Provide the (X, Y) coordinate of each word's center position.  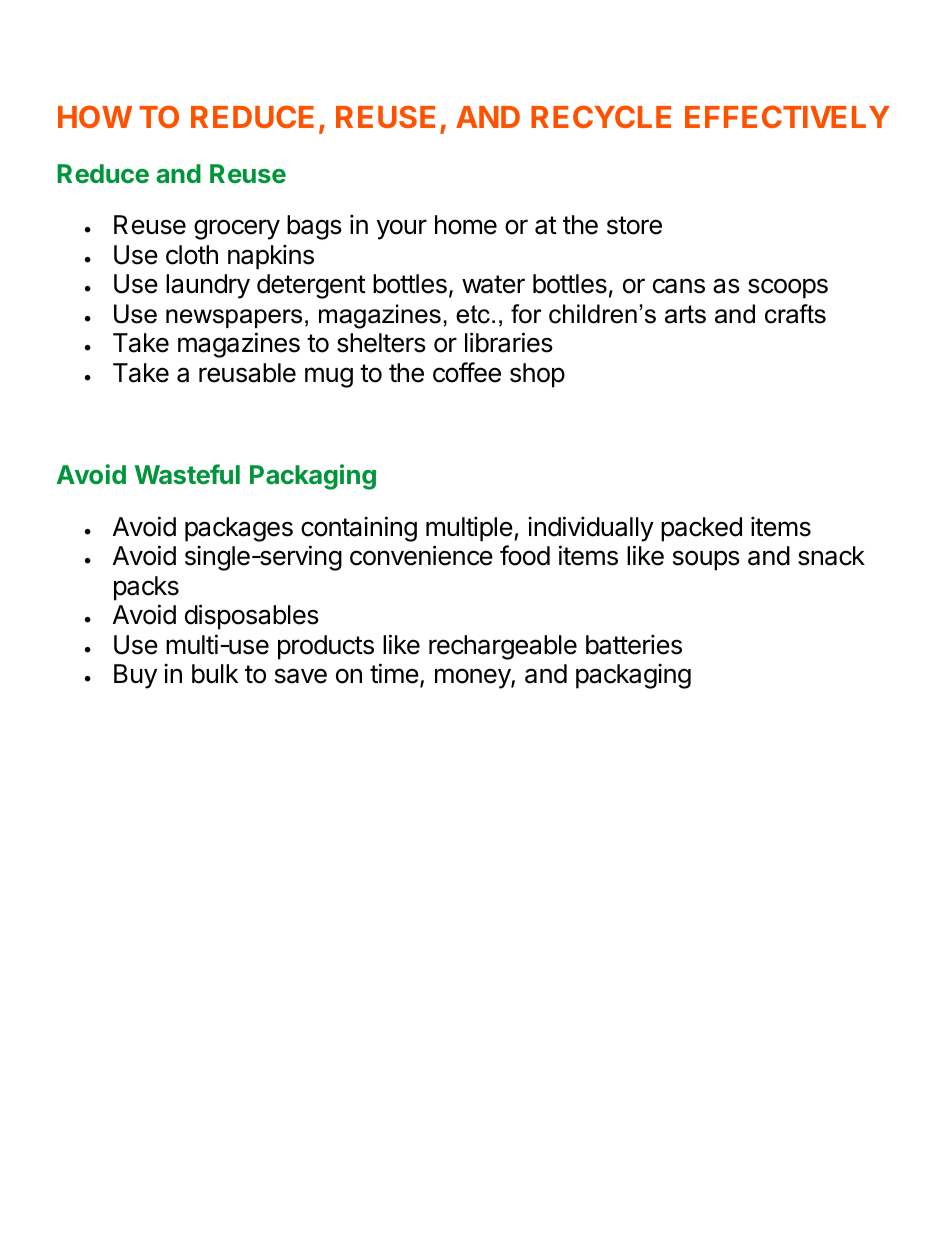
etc (473, 314)
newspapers (234, 318)
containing (359, 529)
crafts (795, 314)
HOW (95, 116)
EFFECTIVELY (787, 116)
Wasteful (187, 474)
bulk (215, 674)
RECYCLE (601, 116)
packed (701, 529)
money (473, 678)
